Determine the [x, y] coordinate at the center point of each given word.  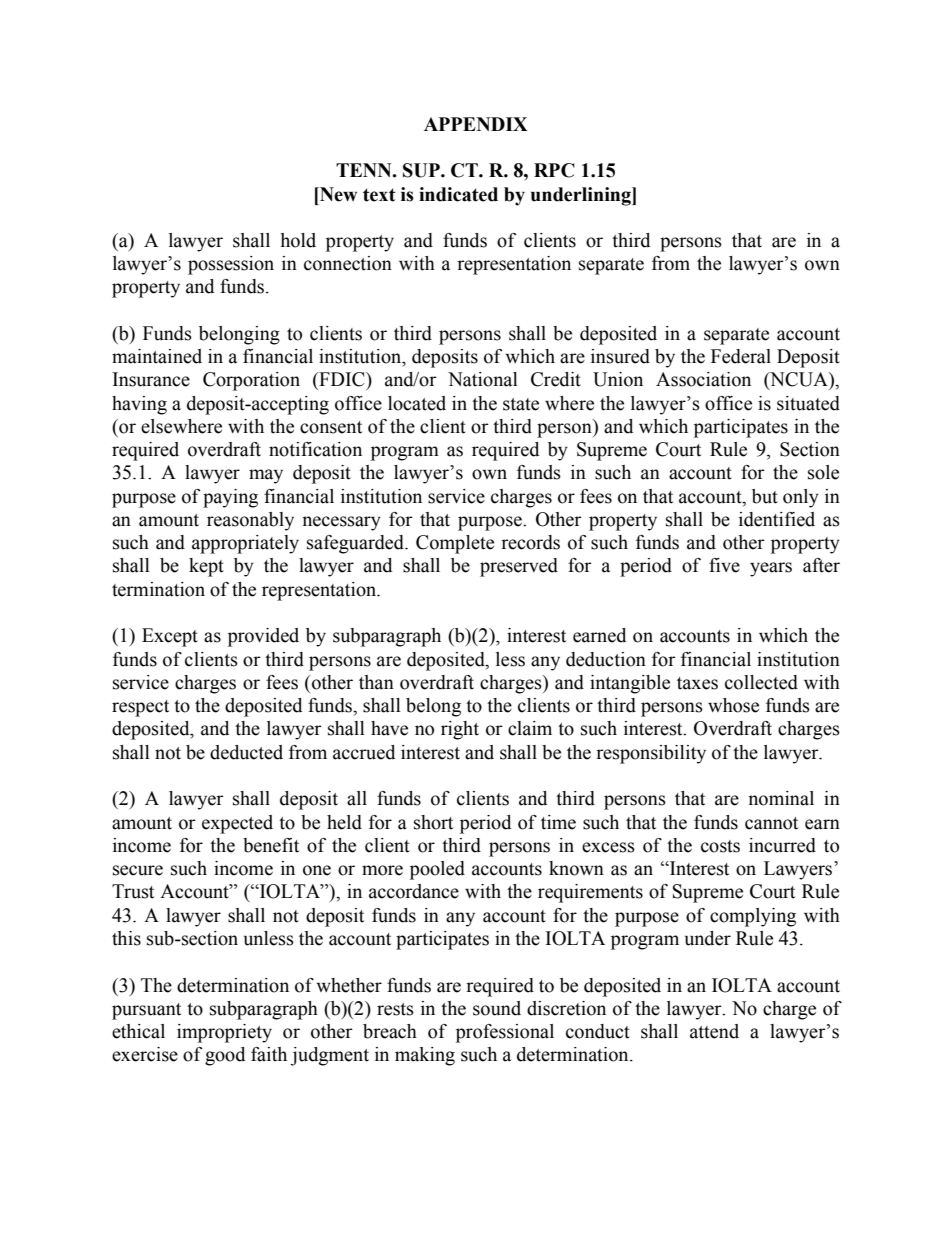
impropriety [224, 1033]
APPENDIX [476, 124]
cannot [771, 823]
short [433, 822]
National [483, 379]
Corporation [251, 381]
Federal [741, 356]
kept [206, 567]
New [337, 194]
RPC [554, 170]
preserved [519, 567]
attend [714, 1031]
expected [237, 824]
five [724, 565]
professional [505, 1033]
